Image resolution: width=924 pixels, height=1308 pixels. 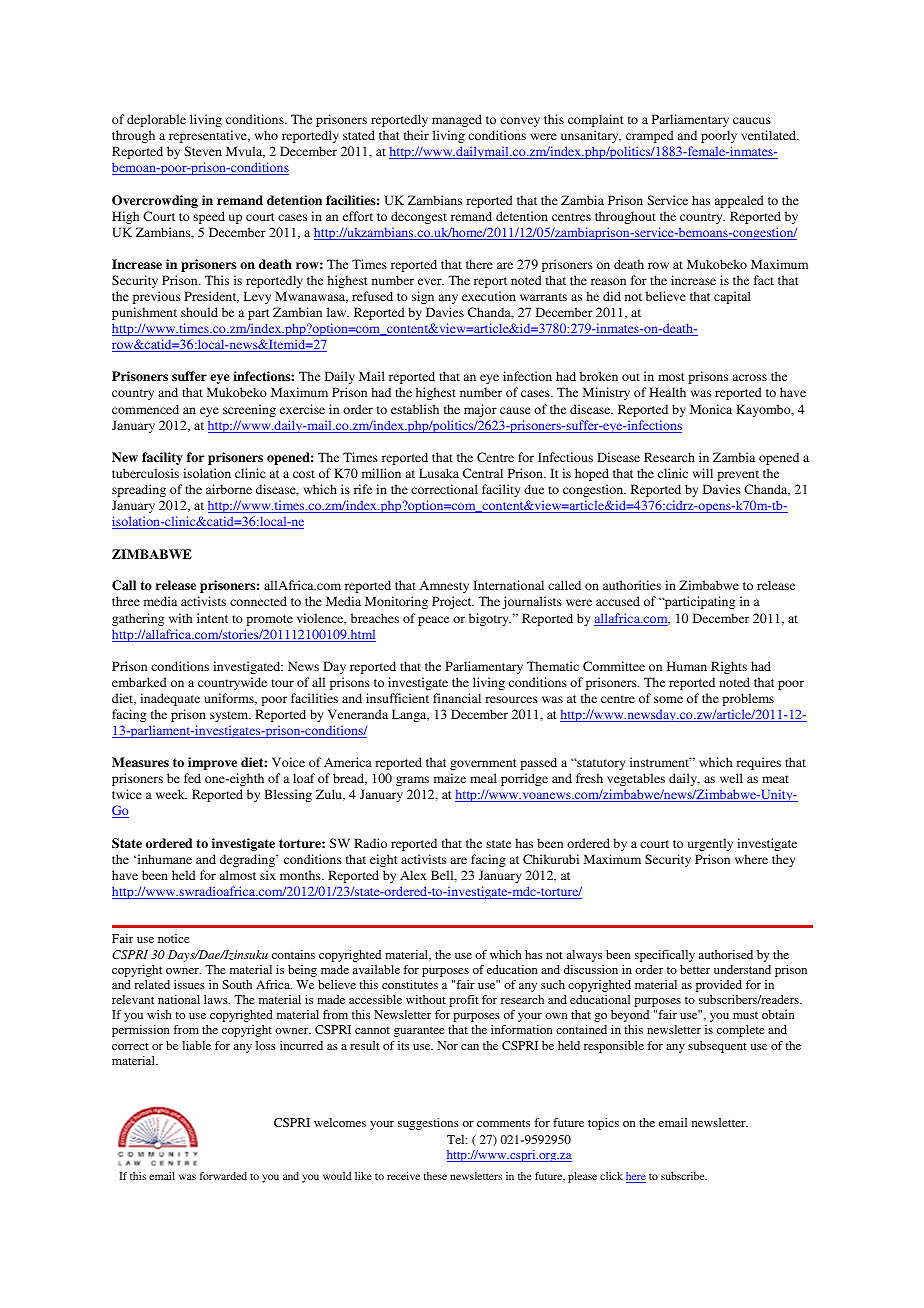 What do you see at coordinates (223, 1176) in the screenshot?
I see `forwarded` at bounding box center [223, 1176].
